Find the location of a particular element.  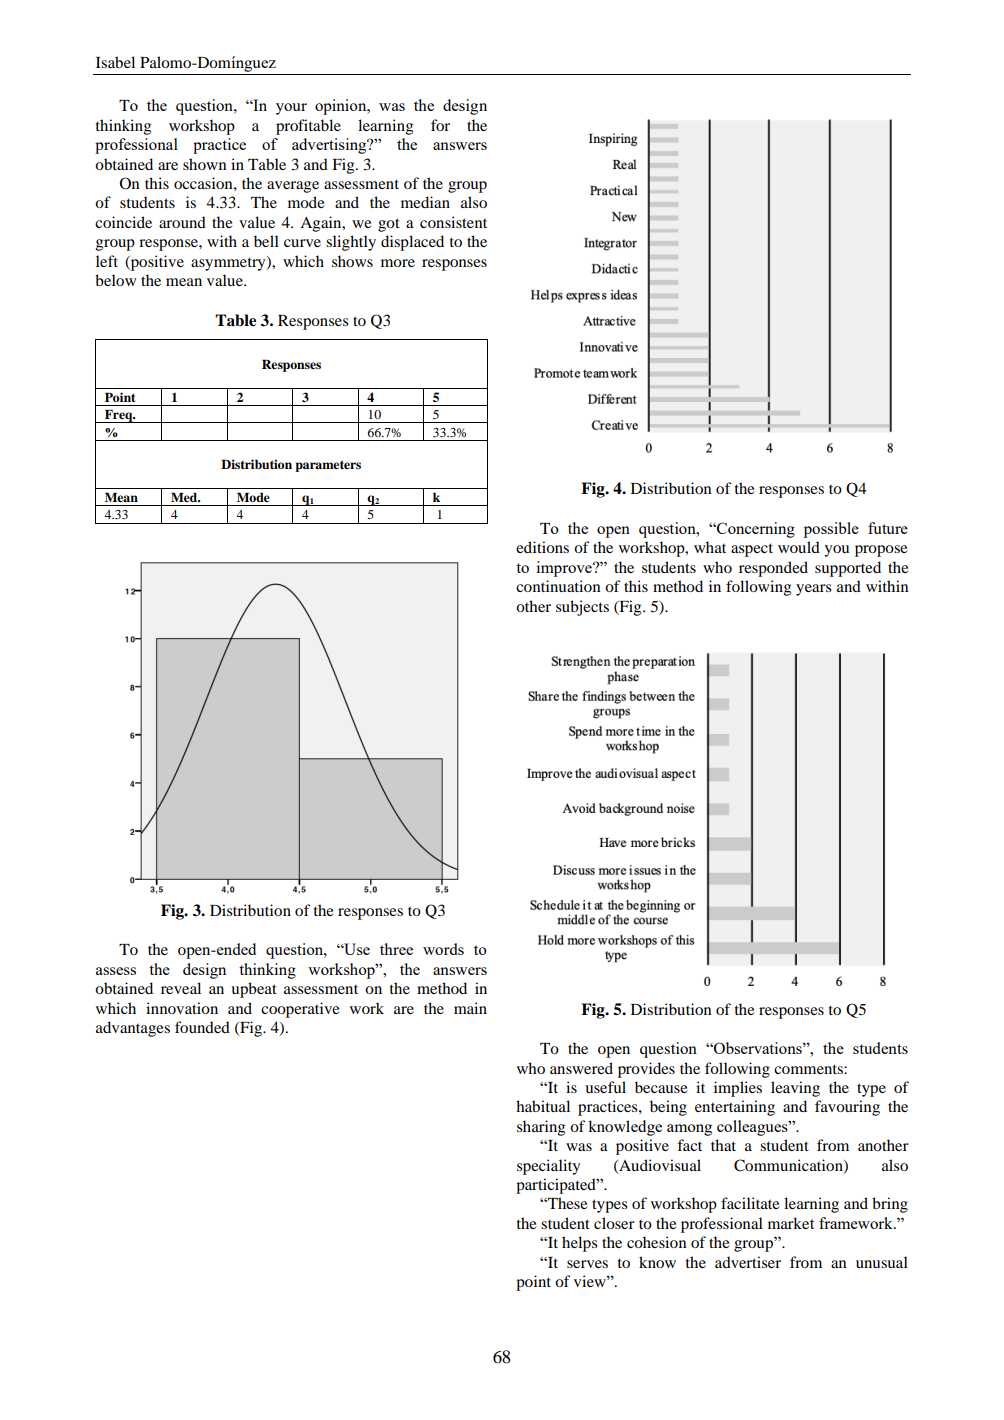

comments is located at coordinates (809, 1069).
